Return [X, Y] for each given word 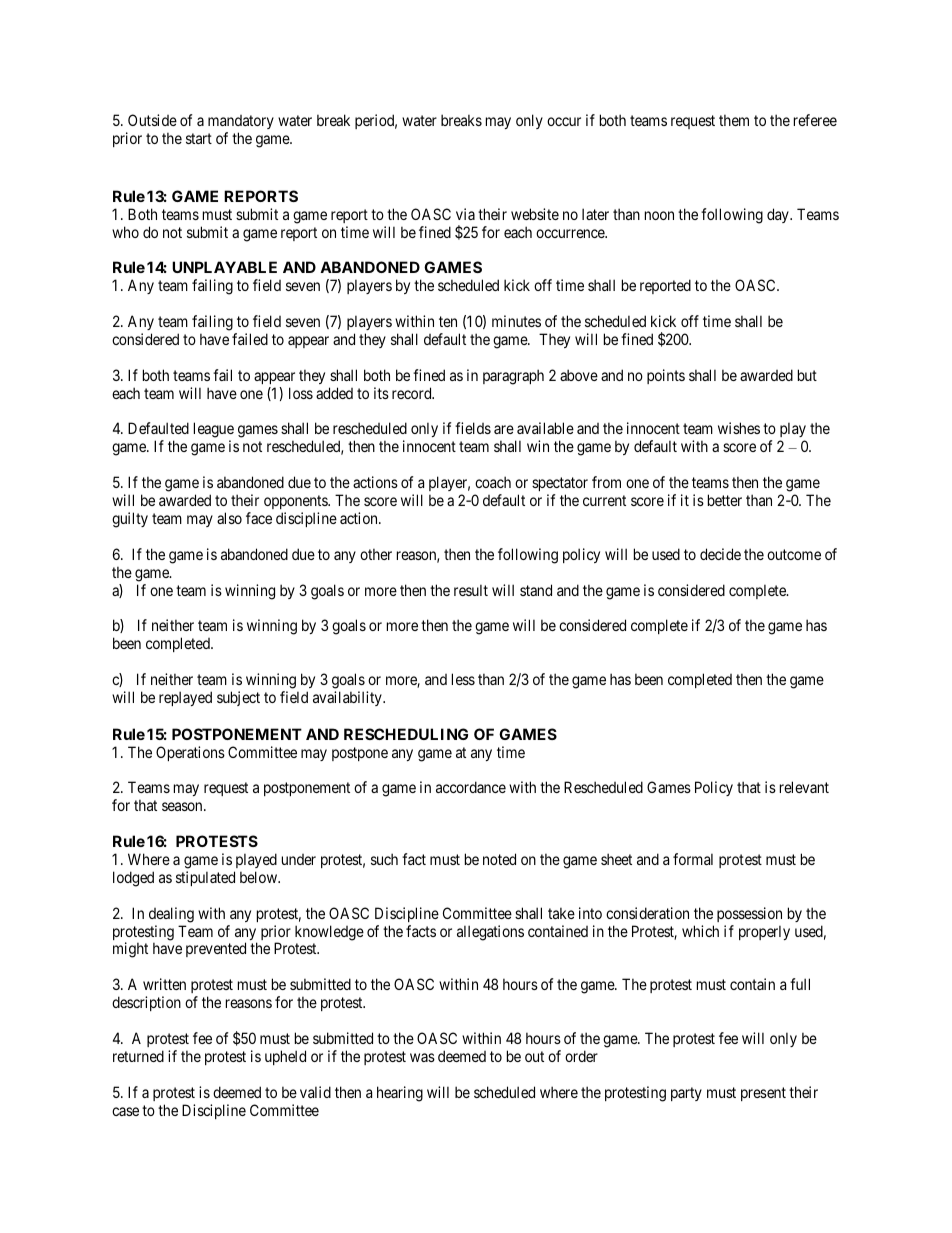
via [465, 214]
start [199, 138]
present [763, 1094]
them [734, 120]
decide [720, 554]
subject [238, 698]
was [422, 1057]
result [471, 590]
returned [138, 1056]
